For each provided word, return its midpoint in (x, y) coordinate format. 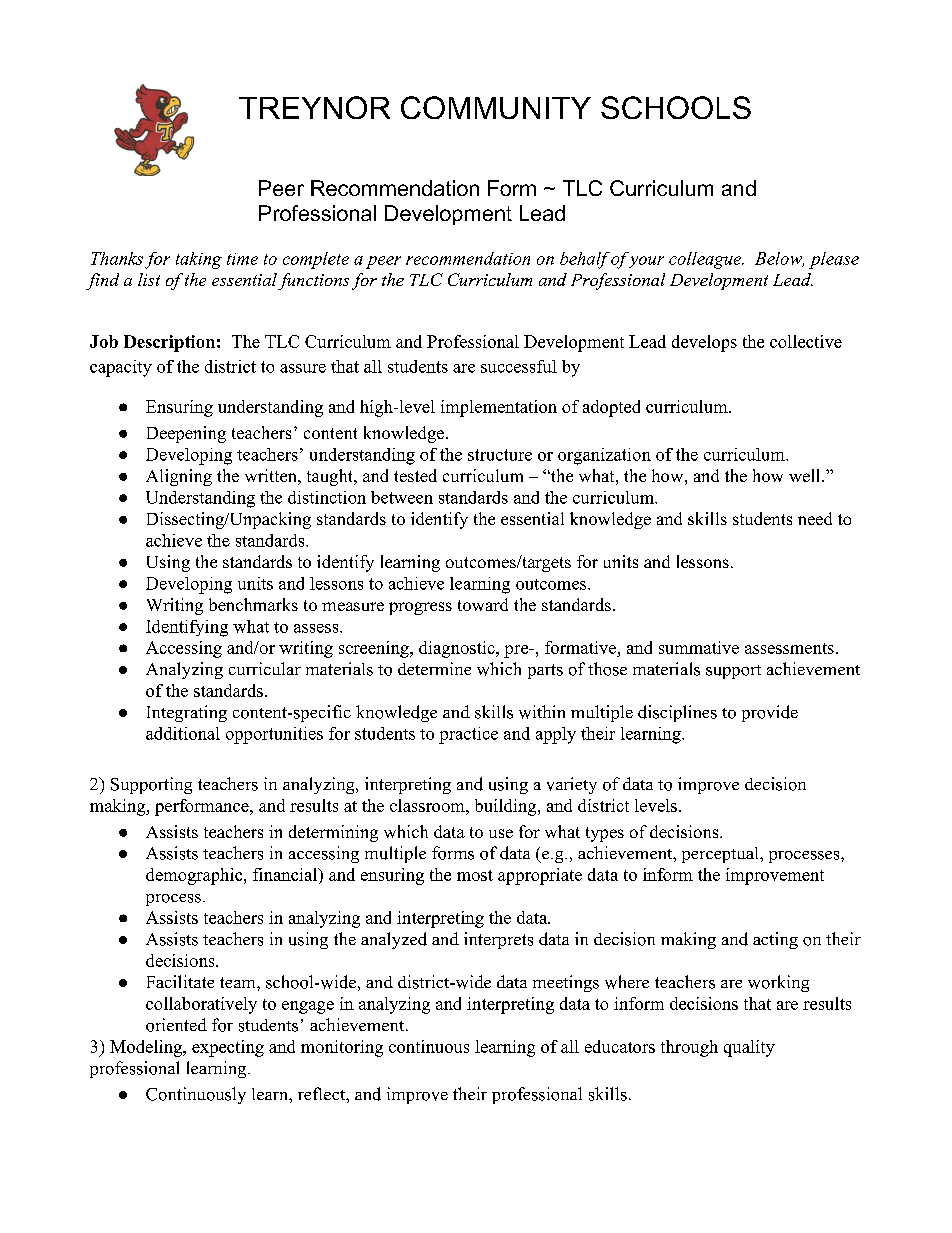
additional (183, 733)
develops (704, 343)
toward (483, 604)
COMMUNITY (496, 107)
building (507, 807)
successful (519, 366)
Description (169, 343)
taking (199, 260)
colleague (706, 260)
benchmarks (253, 604)
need (815, 518)
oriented (176, 1025)
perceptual (721, 855)
